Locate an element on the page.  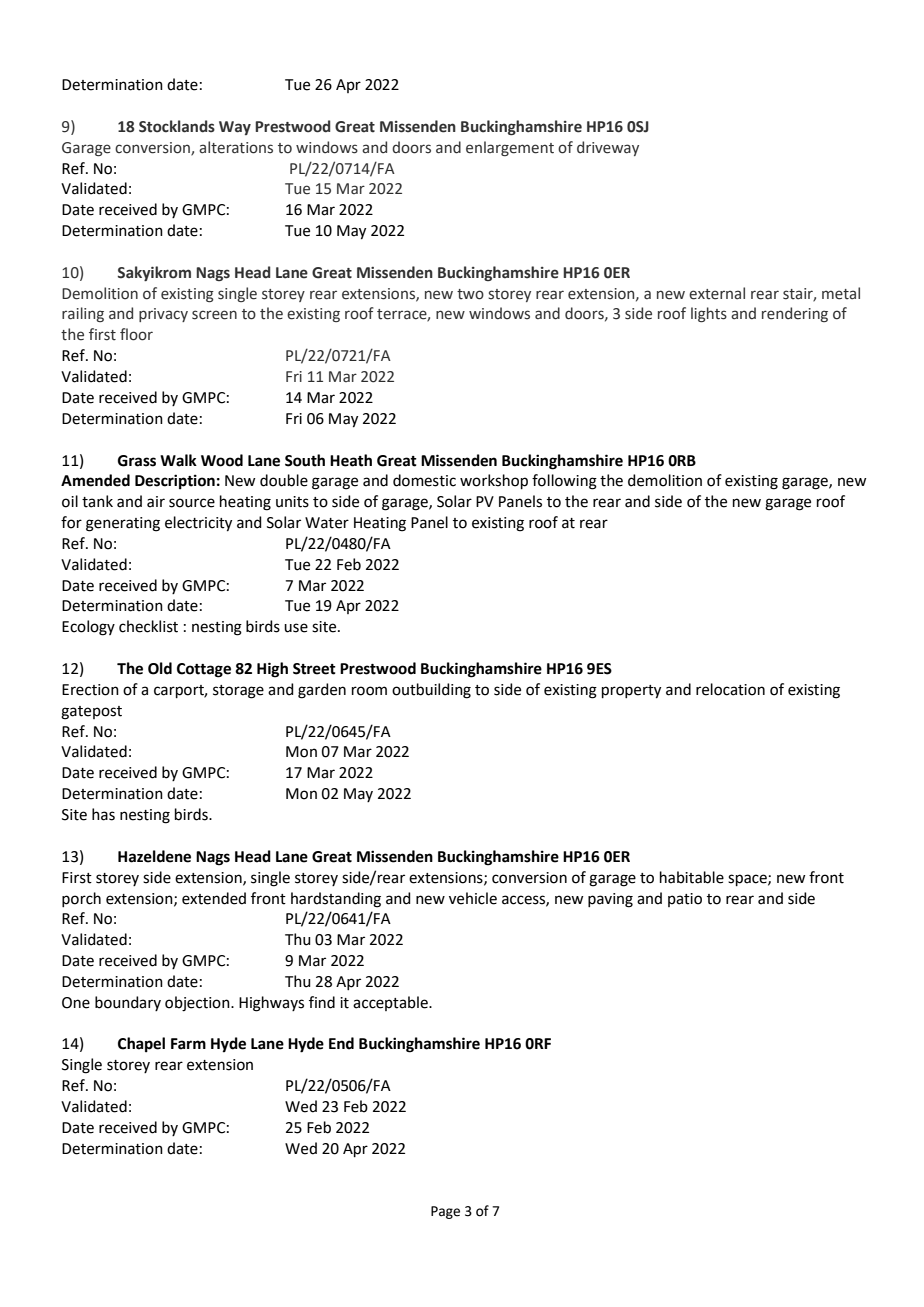
paving is located at coordinates (610, 900).
